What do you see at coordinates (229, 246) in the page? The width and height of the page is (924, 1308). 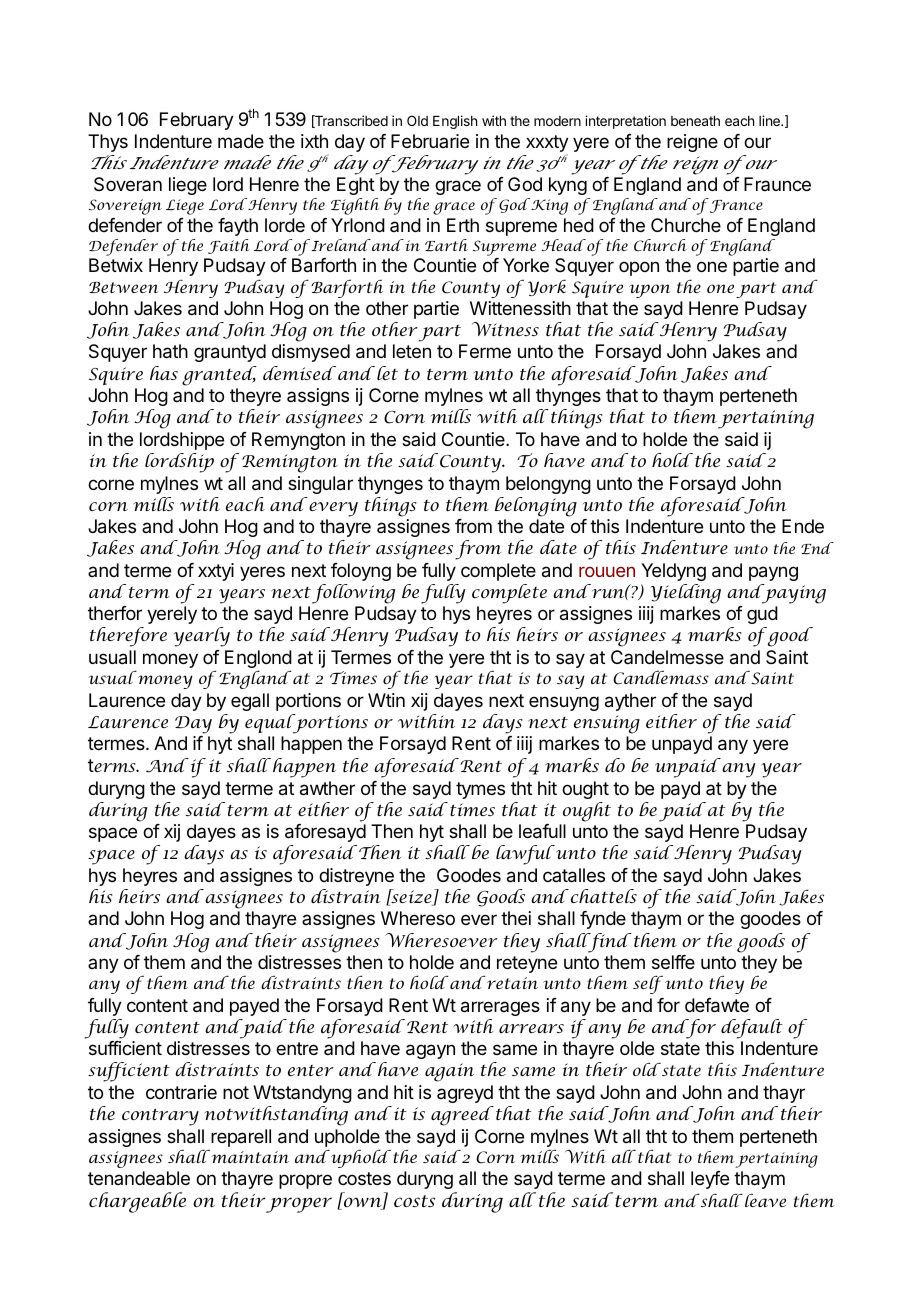 I see `Faith` at bounding box center [229, 246].
